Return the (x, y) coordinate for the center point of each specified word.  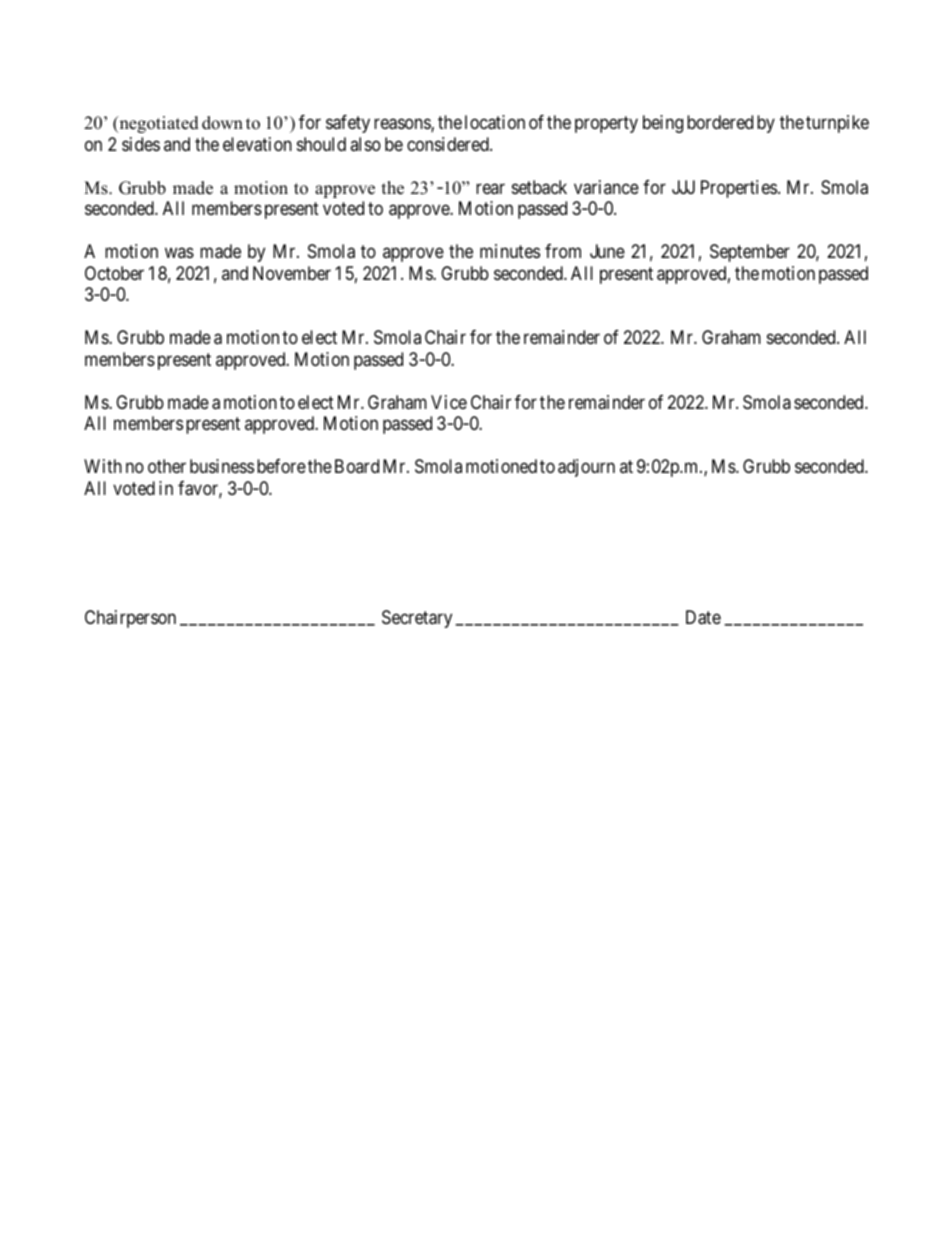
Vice (449, 402)
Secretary (417, 619)
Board (357, 466)
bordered (720, 122)
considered (449, 144)
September (750, 253)
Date (703, 617)
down (222, 123)
